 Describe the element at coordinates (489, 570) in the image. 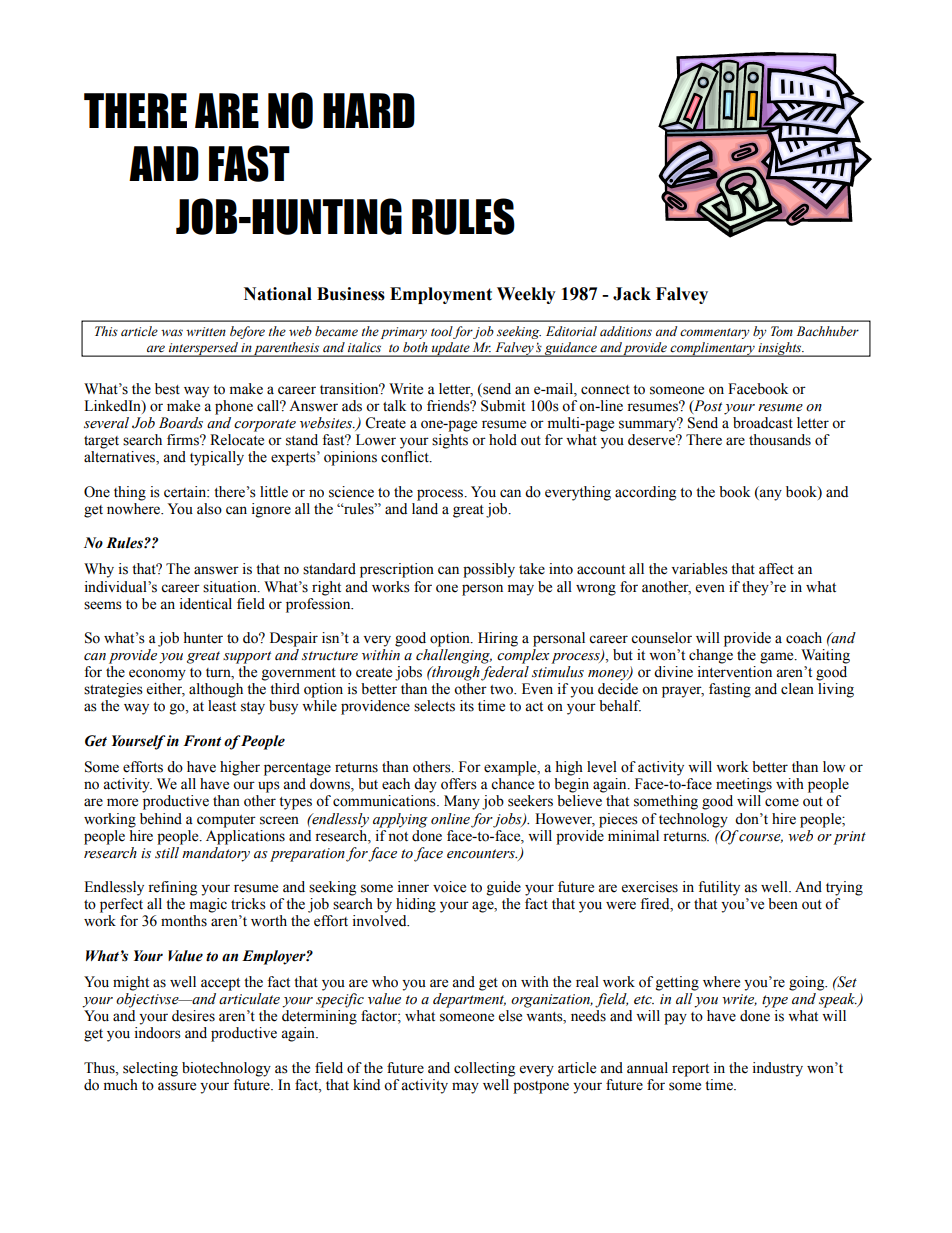

I see `possibly` at that location.
